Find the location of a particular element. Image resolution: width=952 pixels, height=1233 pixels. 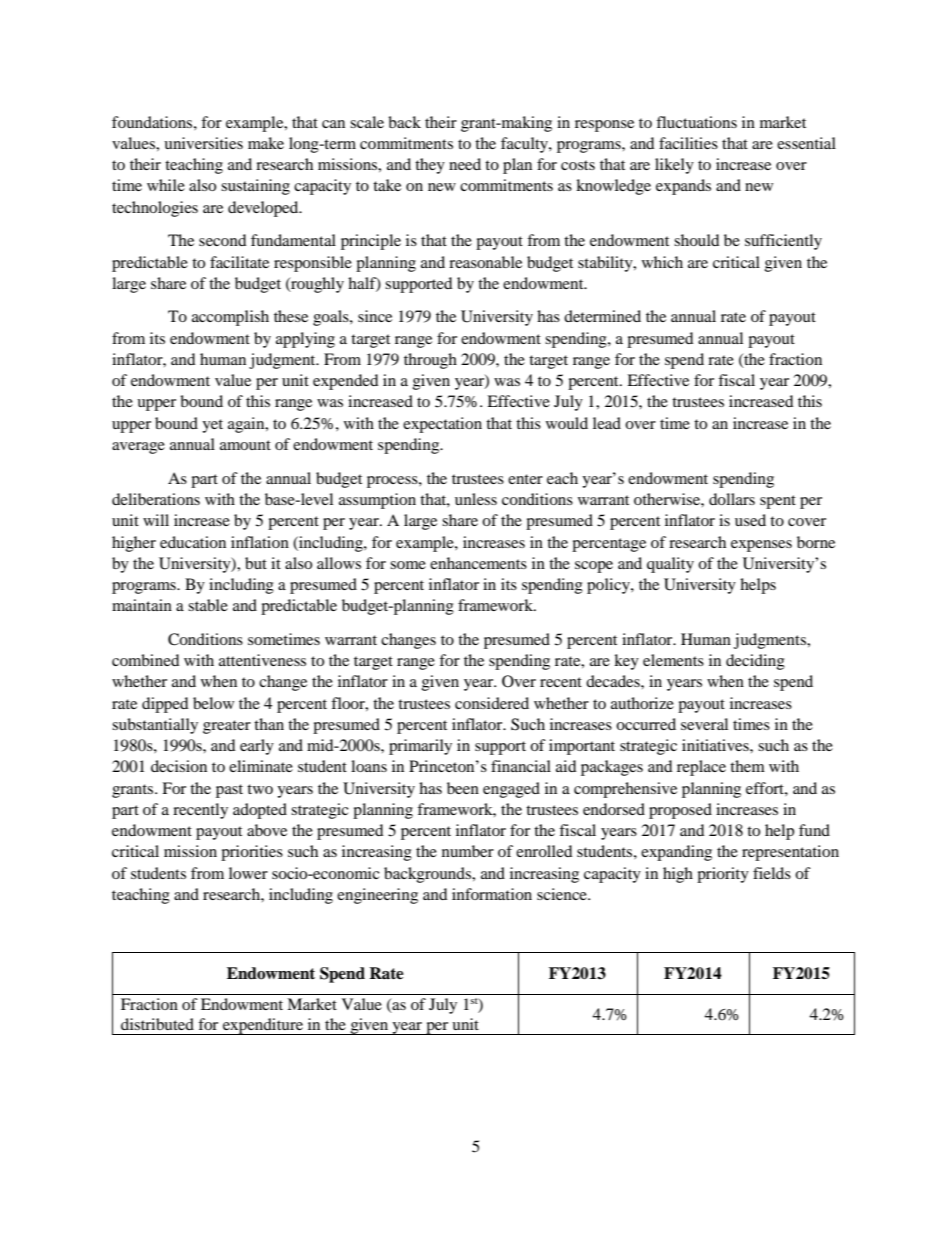

stable is located at coordinates (208, 605).
